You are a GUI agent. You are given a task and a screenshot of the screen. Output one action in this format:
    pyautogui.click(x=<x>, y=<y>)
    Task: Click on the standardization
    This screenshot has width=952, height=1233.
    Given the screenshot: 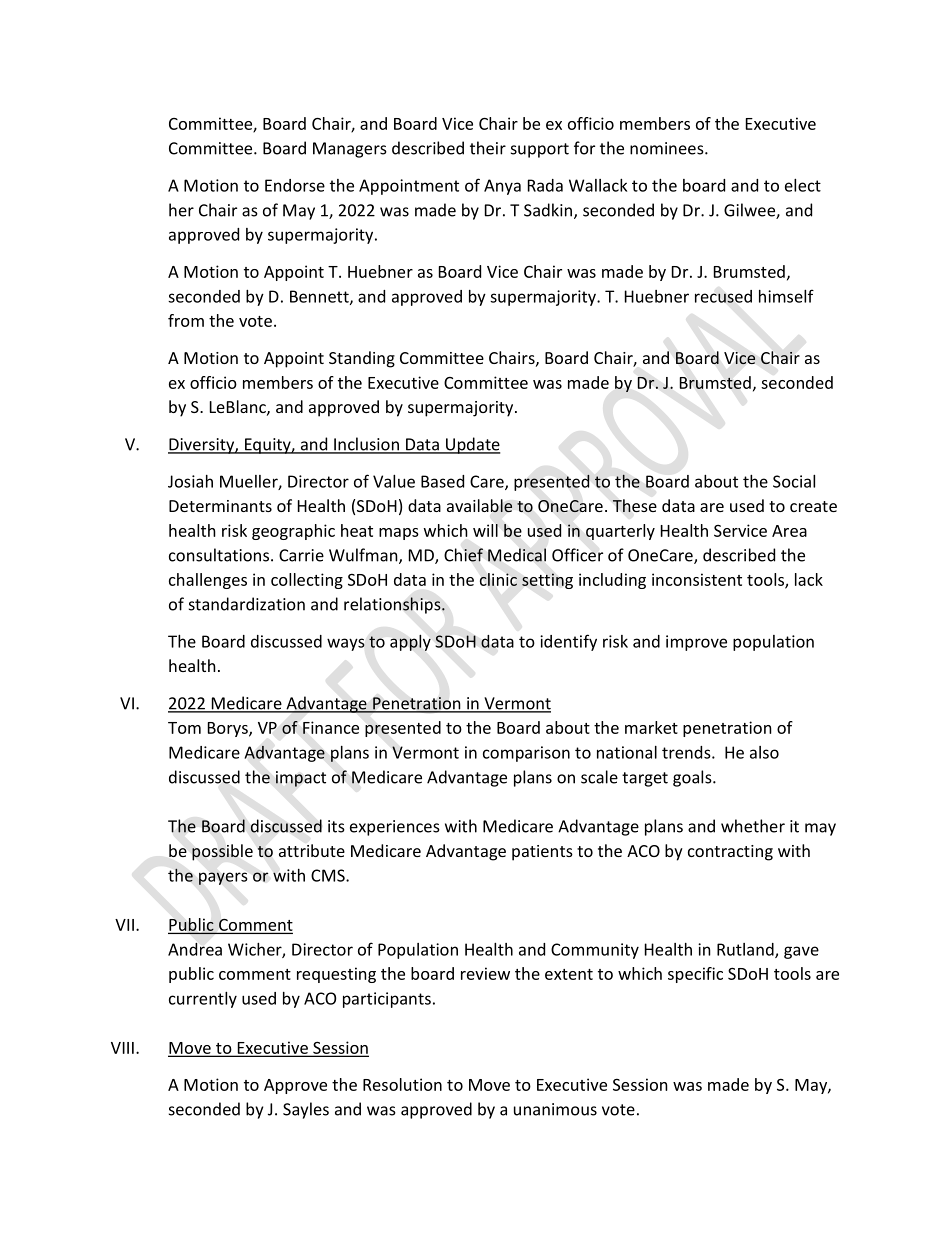 What is the action you would take?
    pyautogui.click(x=247, y=604)
